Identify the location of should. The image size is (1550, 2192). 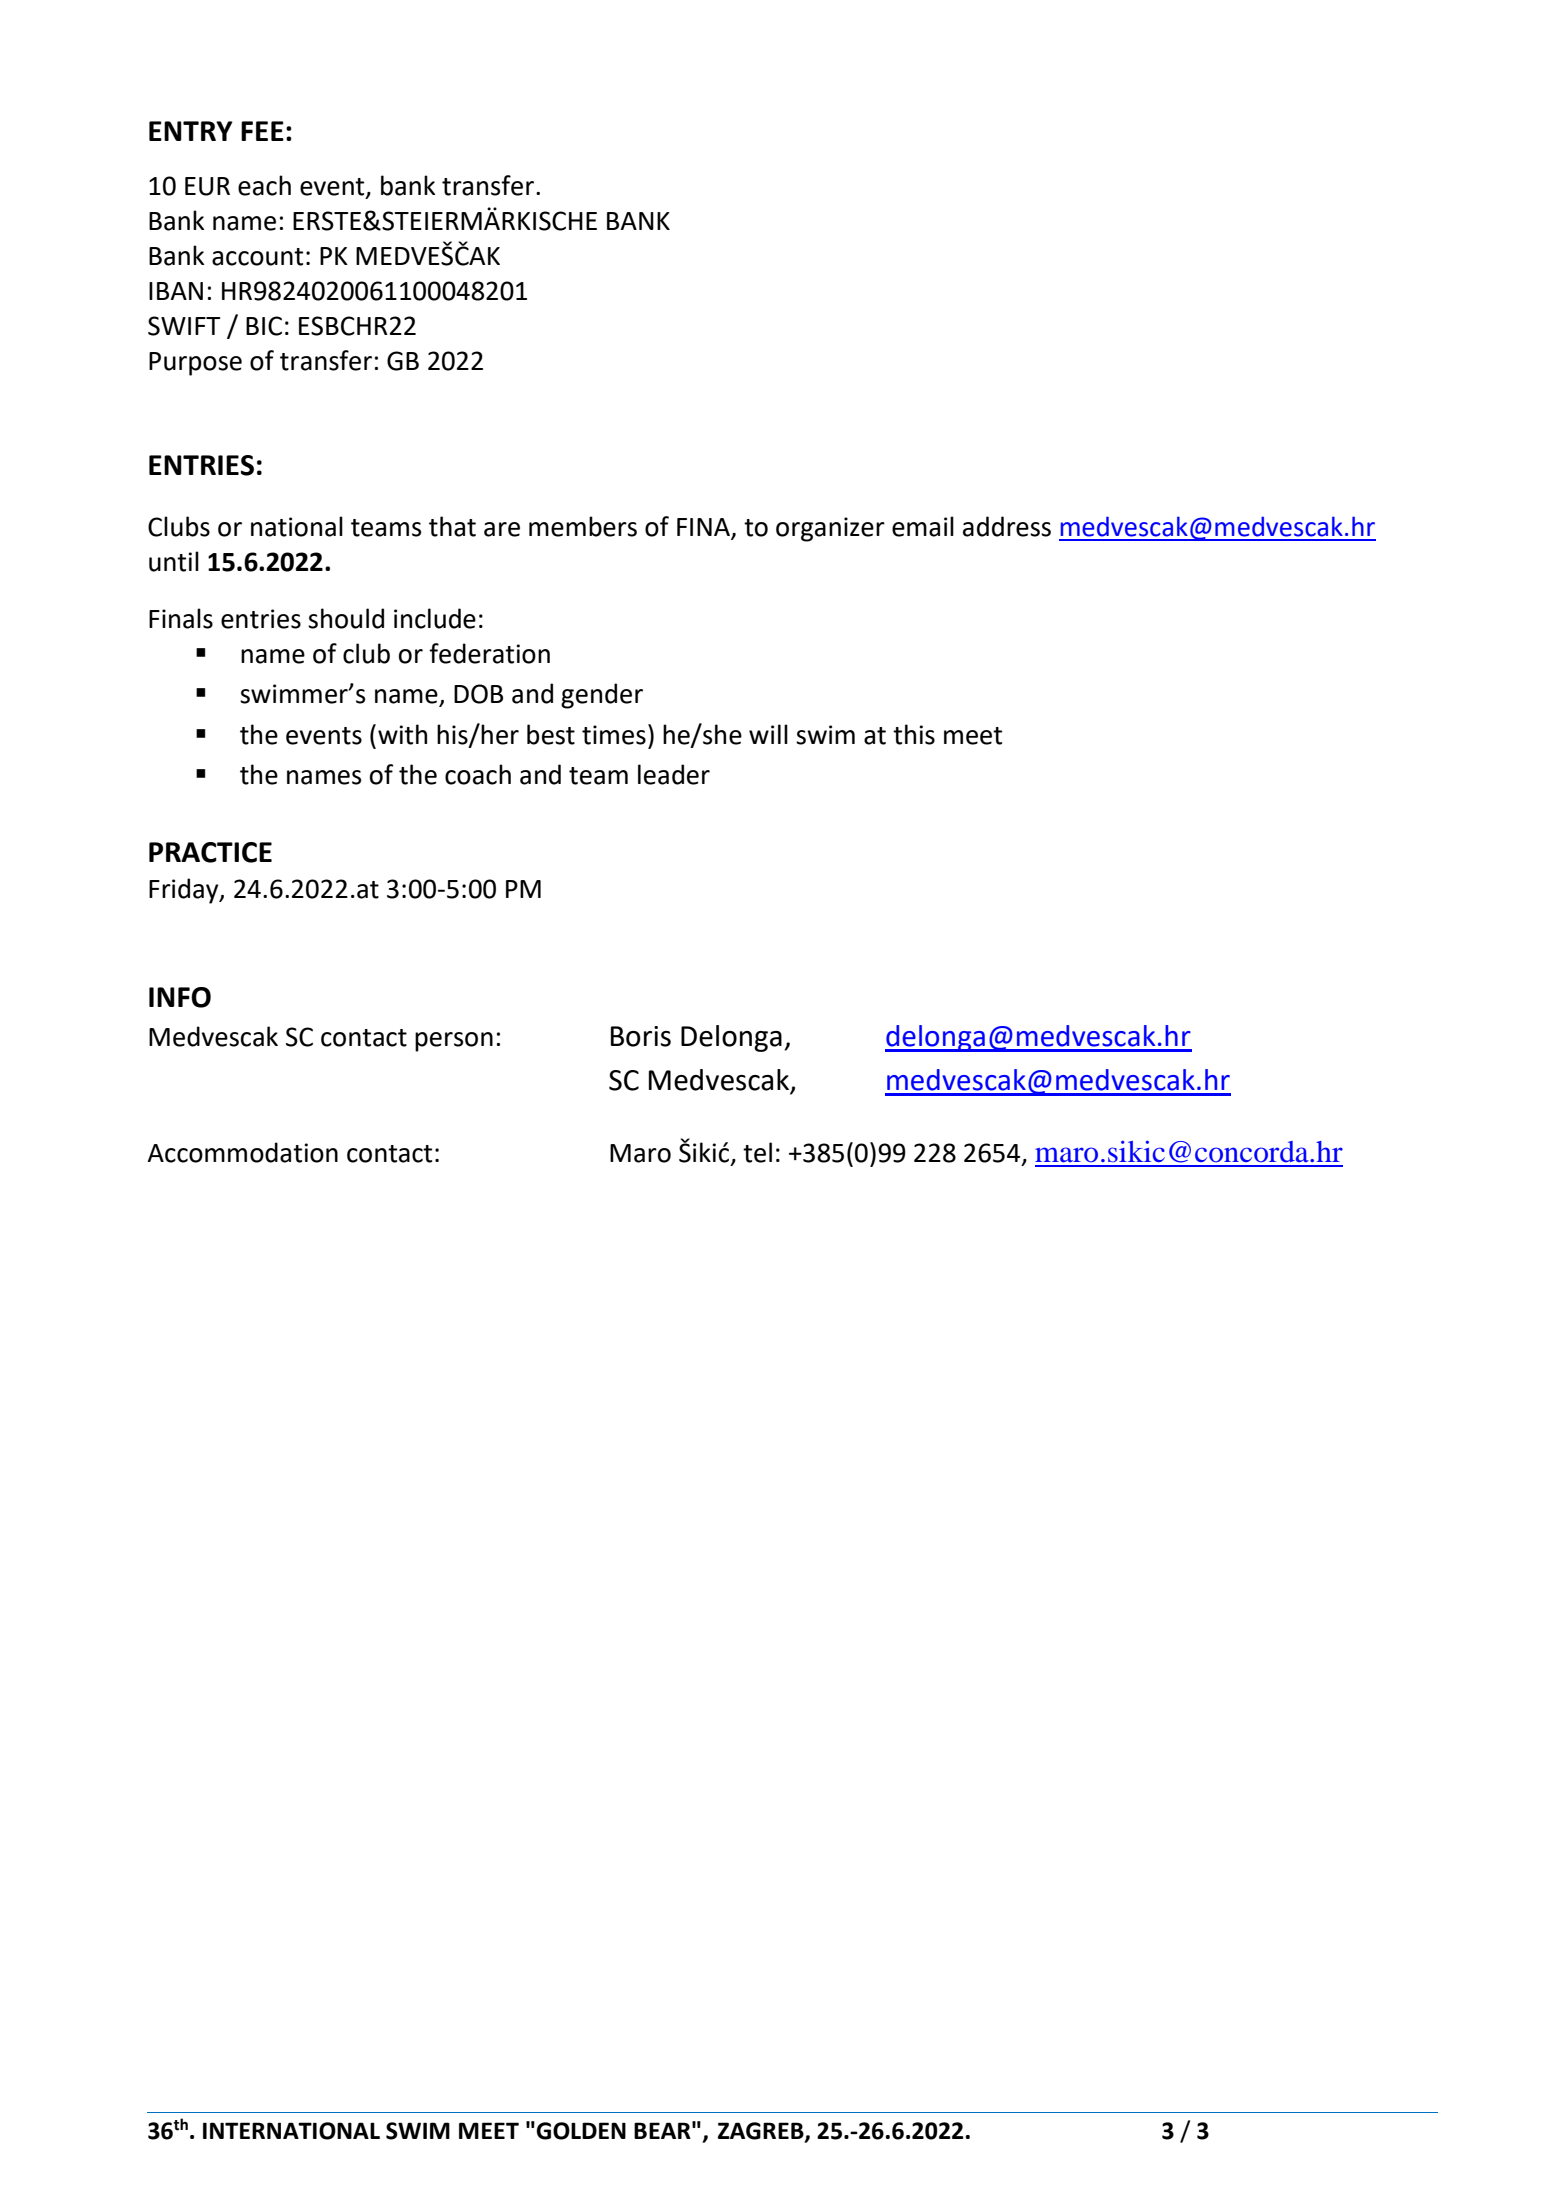
(346, 618).
